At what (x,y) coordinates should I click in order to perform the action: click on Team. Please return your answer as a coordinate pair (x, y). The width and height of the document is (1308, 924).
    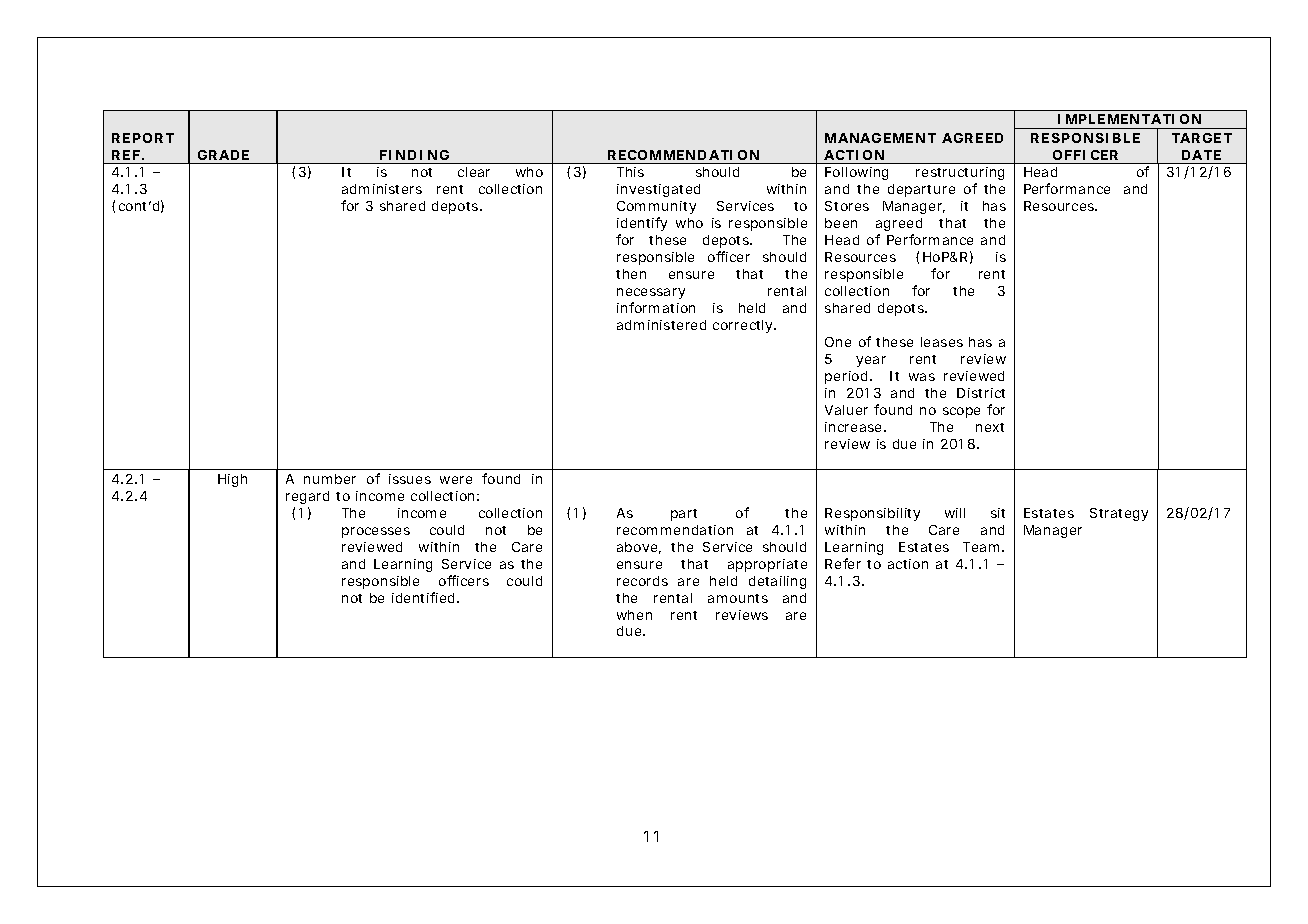
    Looking at the image, I should click on (981, 547).
